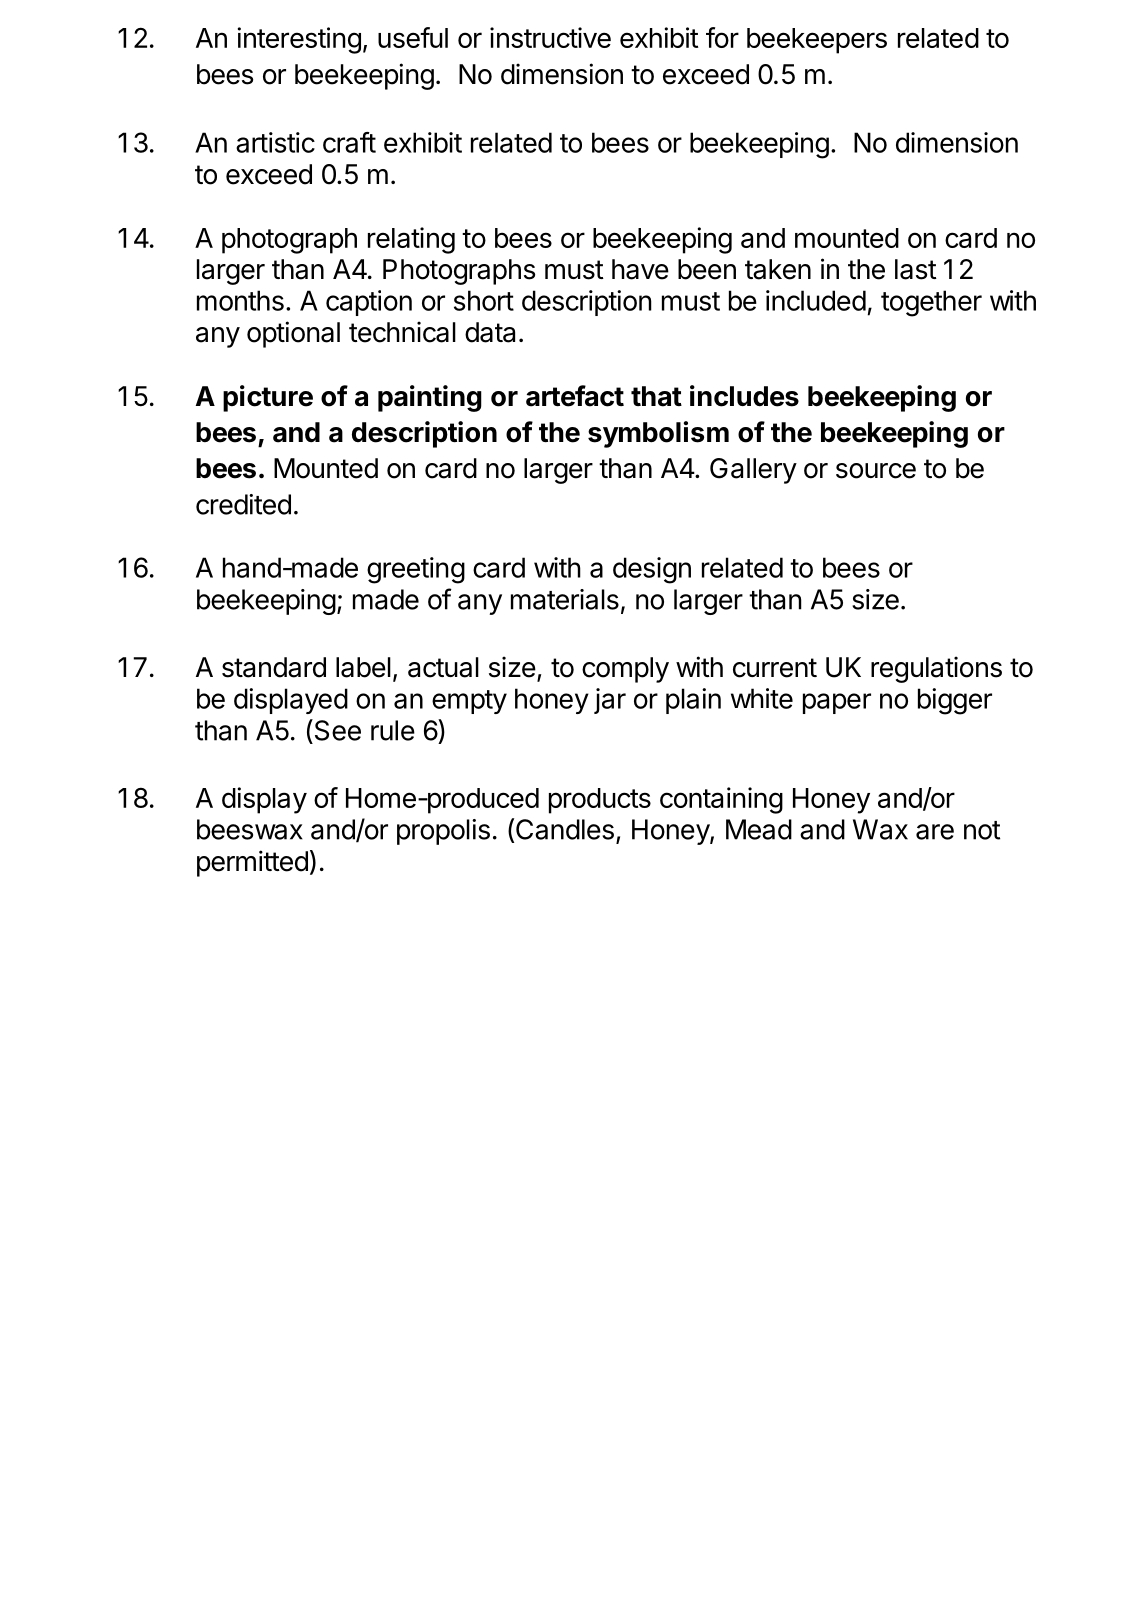  What do you see at coordinates (600, 801) in the page?
I see `products` at bounding box center [600, 801].
